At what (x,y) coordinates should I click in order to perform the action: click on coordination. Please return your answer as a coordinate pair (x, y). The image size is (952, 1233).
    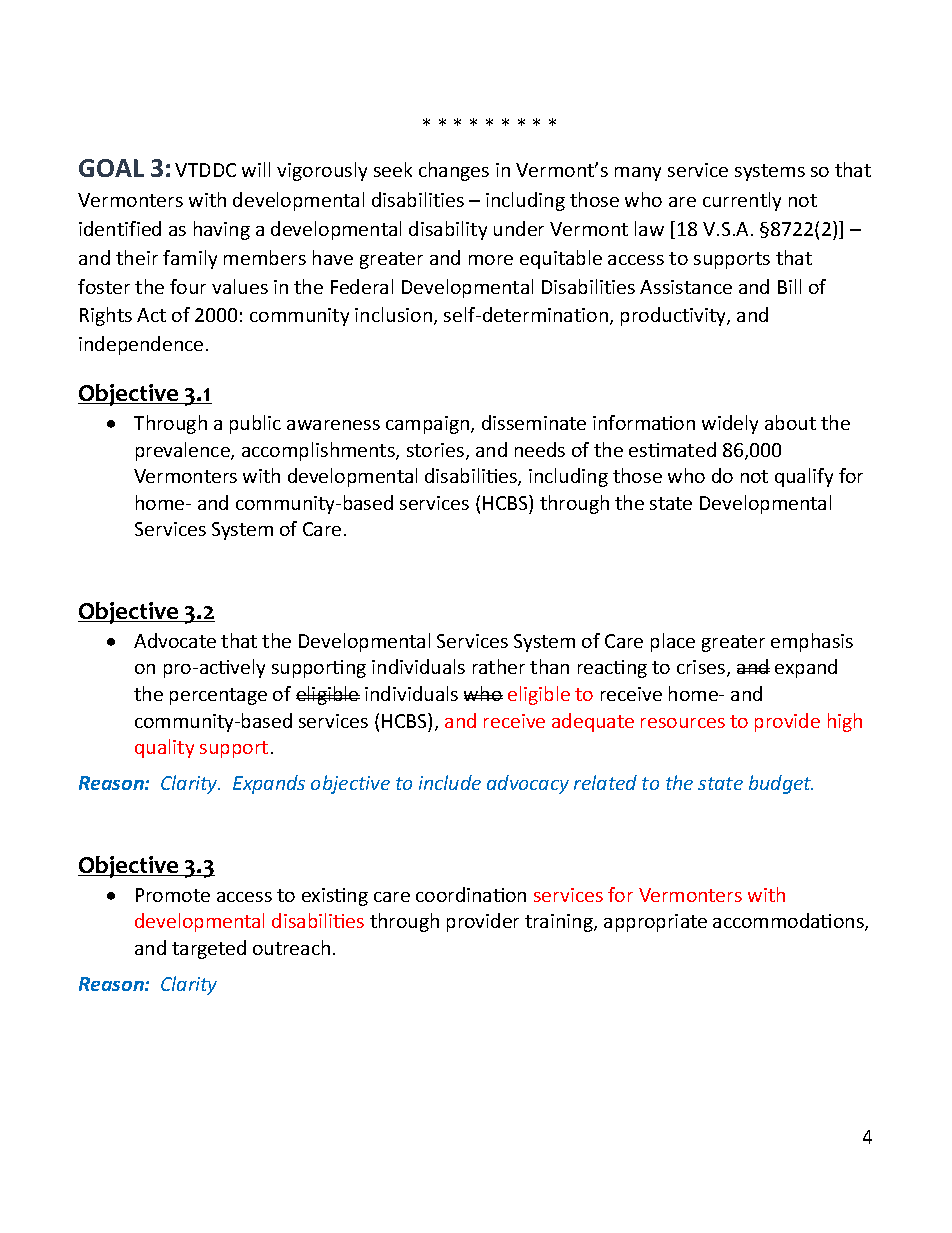
    Looking at the image, I should click on (471, 894).
